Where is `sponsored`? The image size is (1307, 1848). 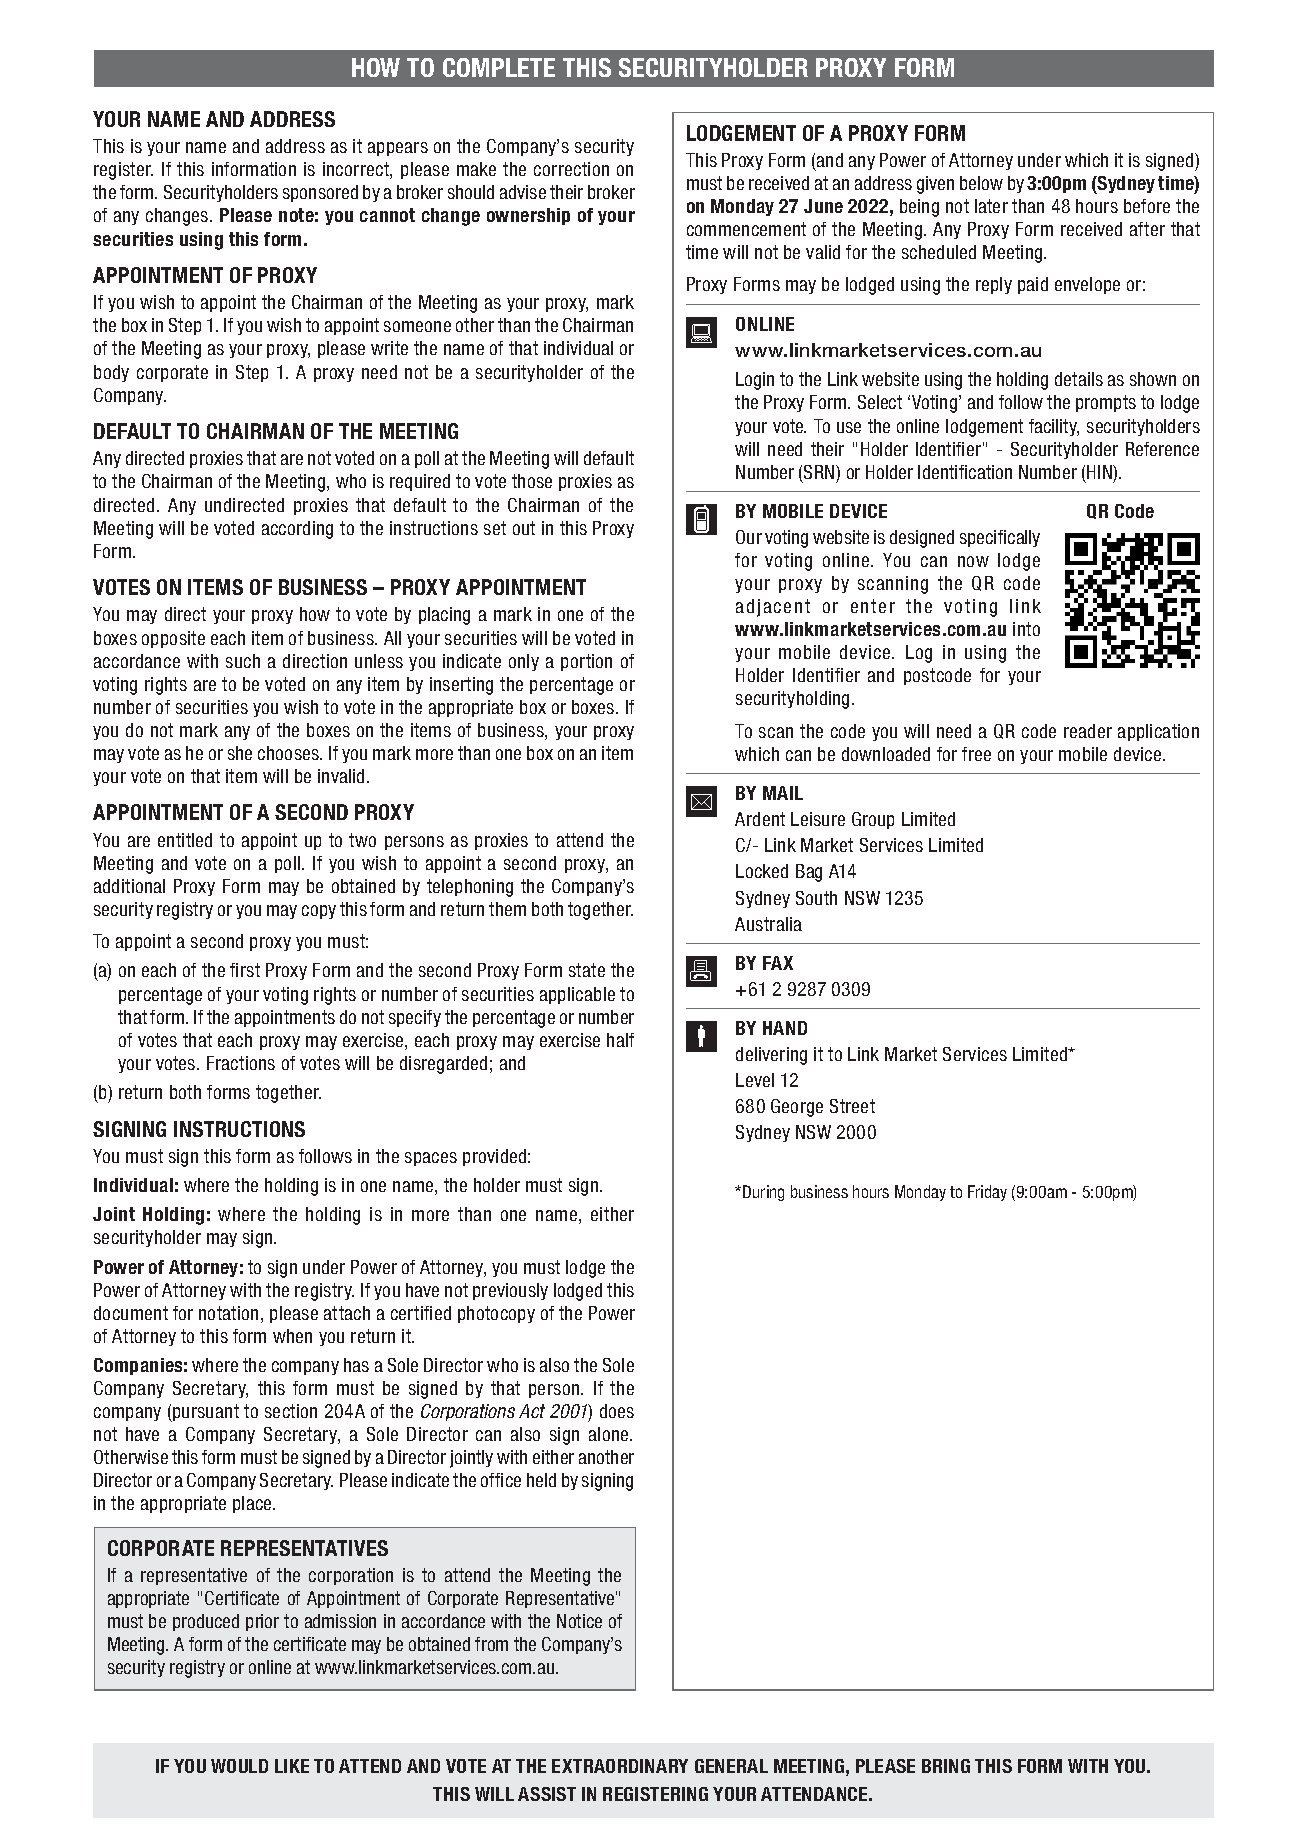
sponsored is located at coordinates (320, 193).
